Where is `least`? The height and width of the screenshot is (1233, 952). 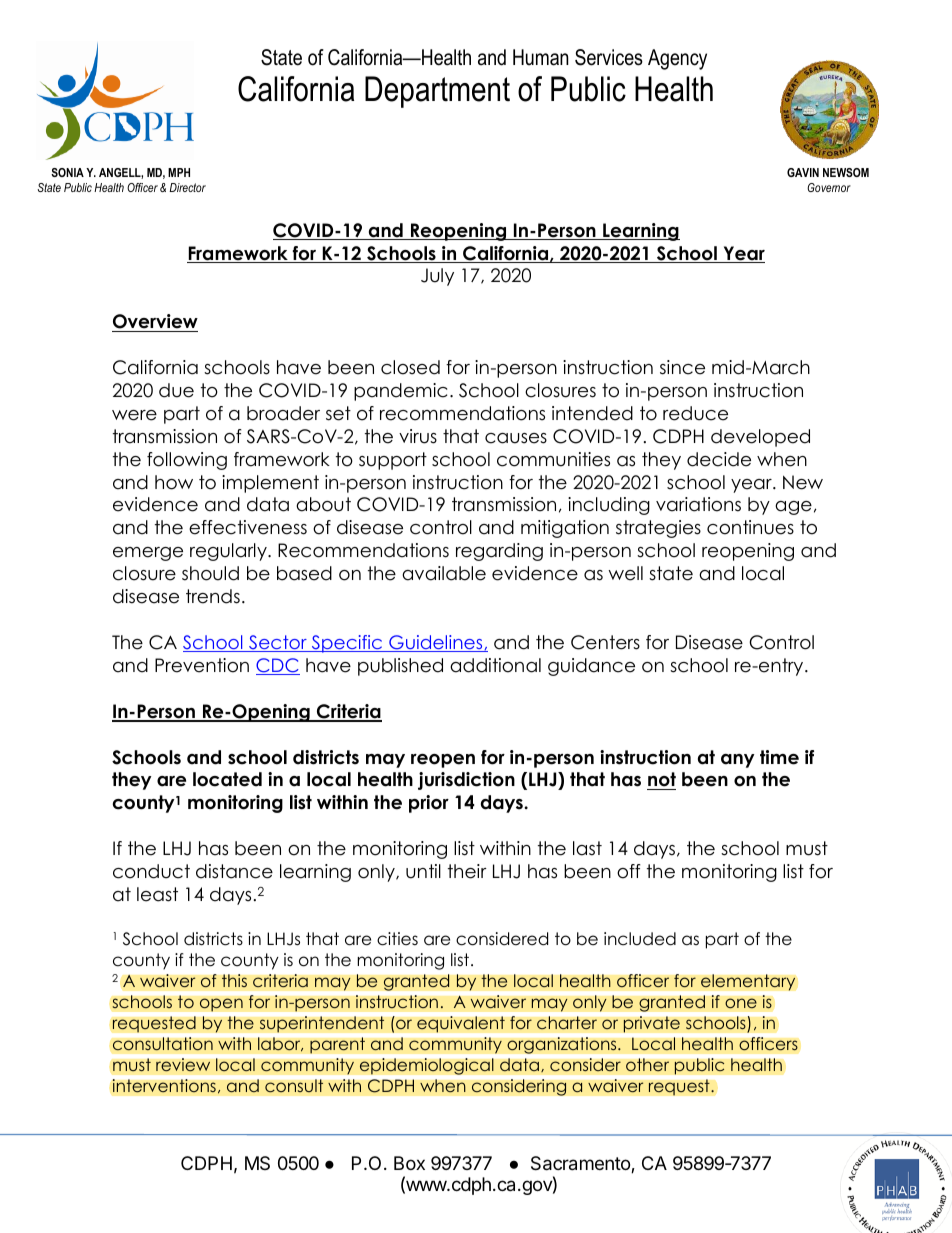
least is located at coordinates (157, 894).
